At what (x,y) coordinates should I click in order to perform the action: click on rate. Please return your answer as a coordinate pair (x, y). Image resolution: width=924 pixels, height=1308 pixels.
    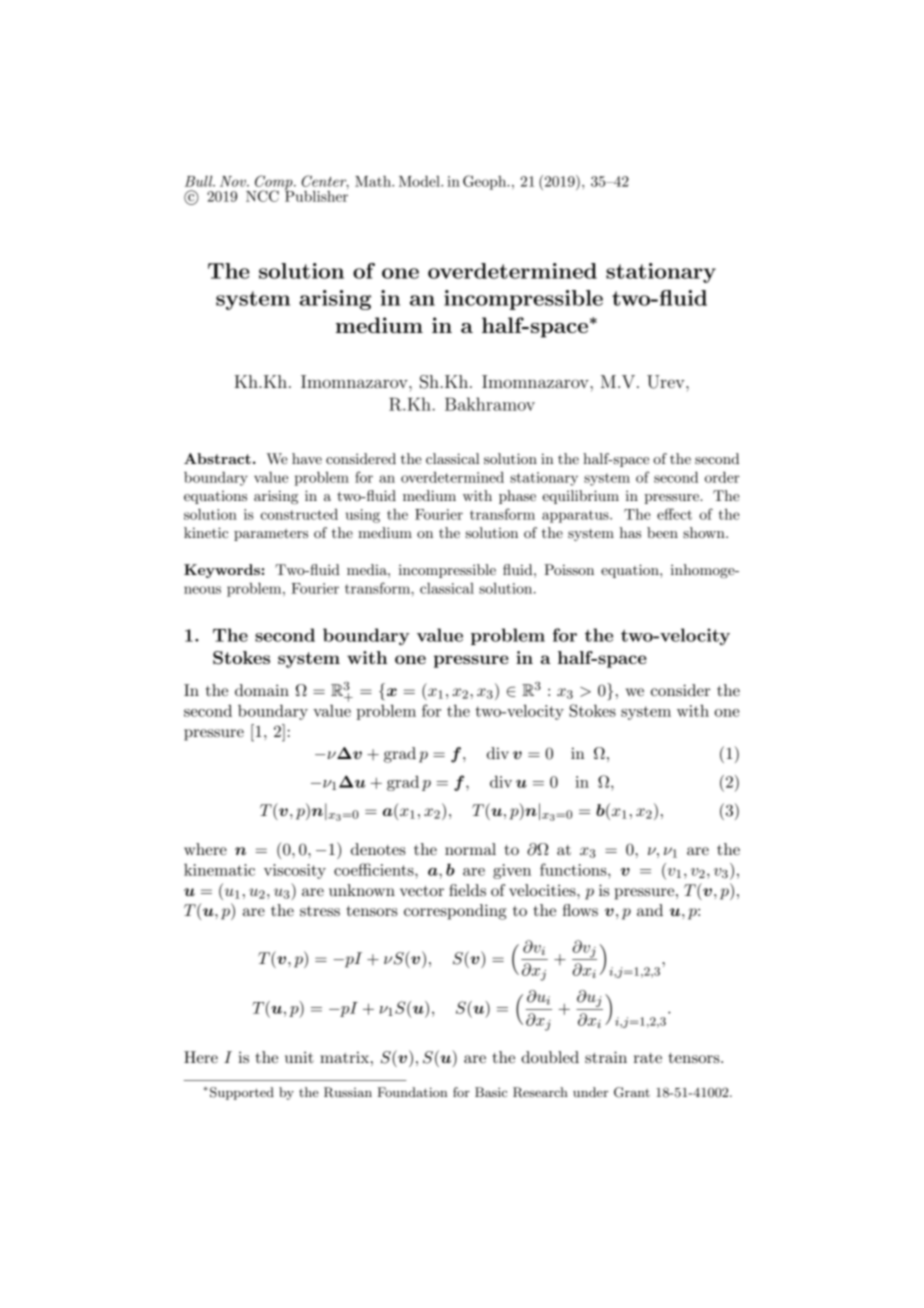
    Looking at the image, I should click on (647, 1058).
